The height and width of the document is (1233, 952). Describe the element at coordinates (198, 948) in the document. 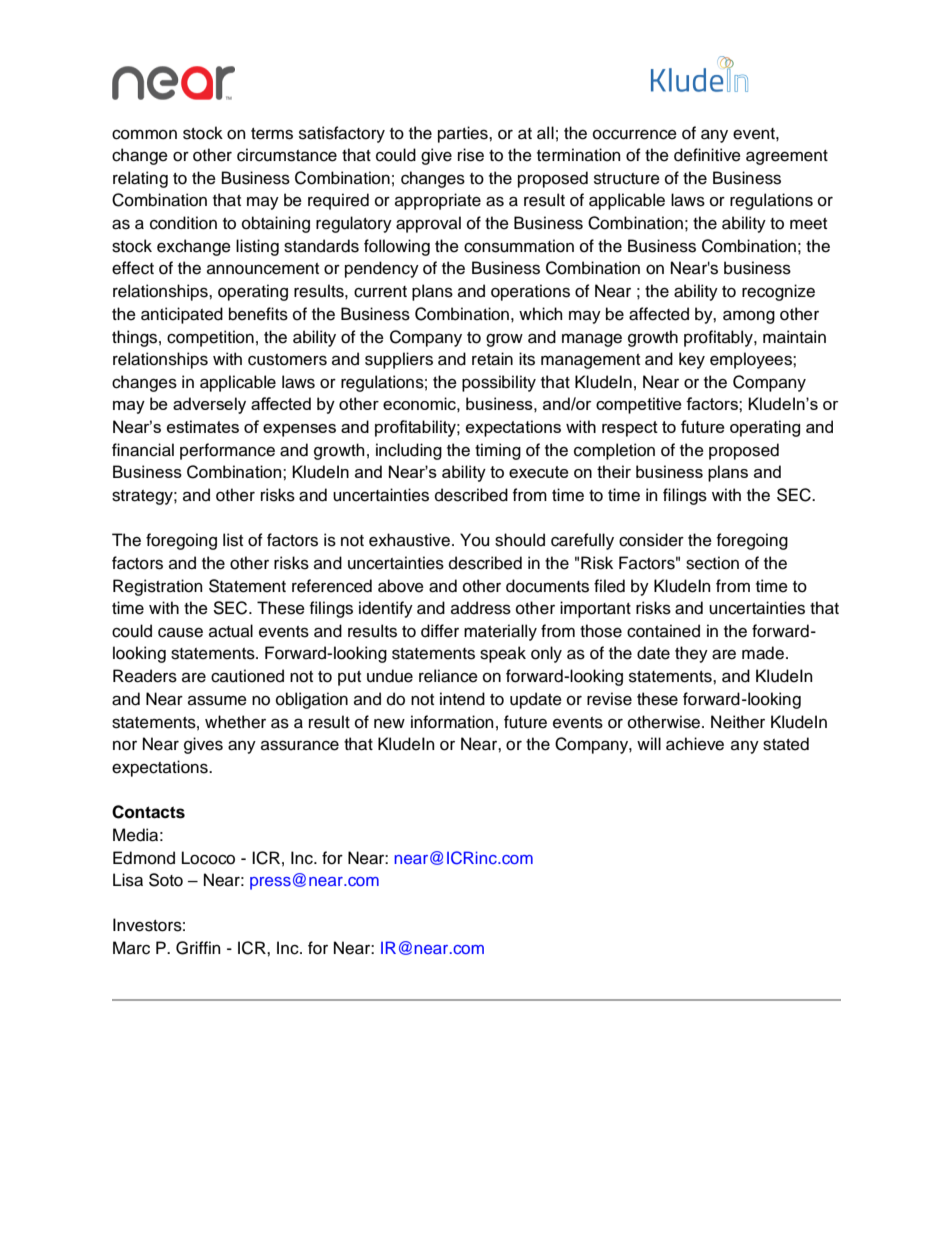

I see `Griffin` at that location.
